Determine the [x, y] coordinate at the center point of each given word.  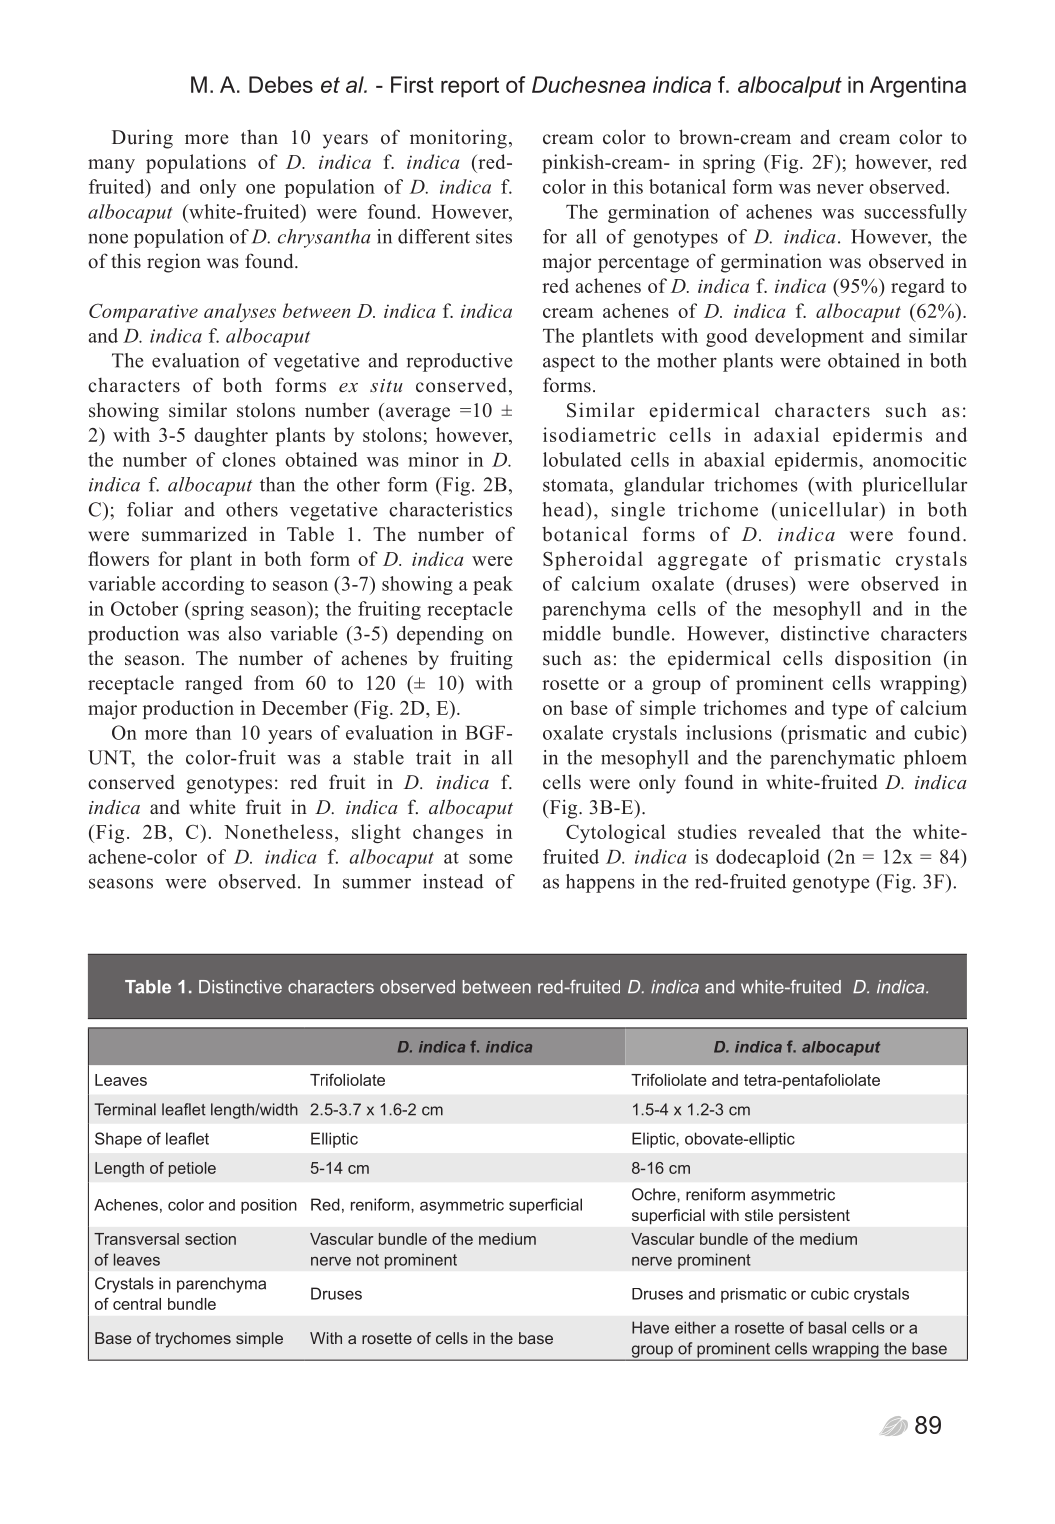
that [848, 831]
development [809, 337]
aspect [569, 363]
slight [376, 833]
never [840, 189]
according [203, 585]
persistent [814, 1216]
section [210, 1239]
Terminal [125, 1109]
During [142, 139]
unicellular [828, 509]
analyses [240, 312]
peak [493, 585]
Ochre [655, 1194]
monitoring [458, 139]
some [490, 859]
